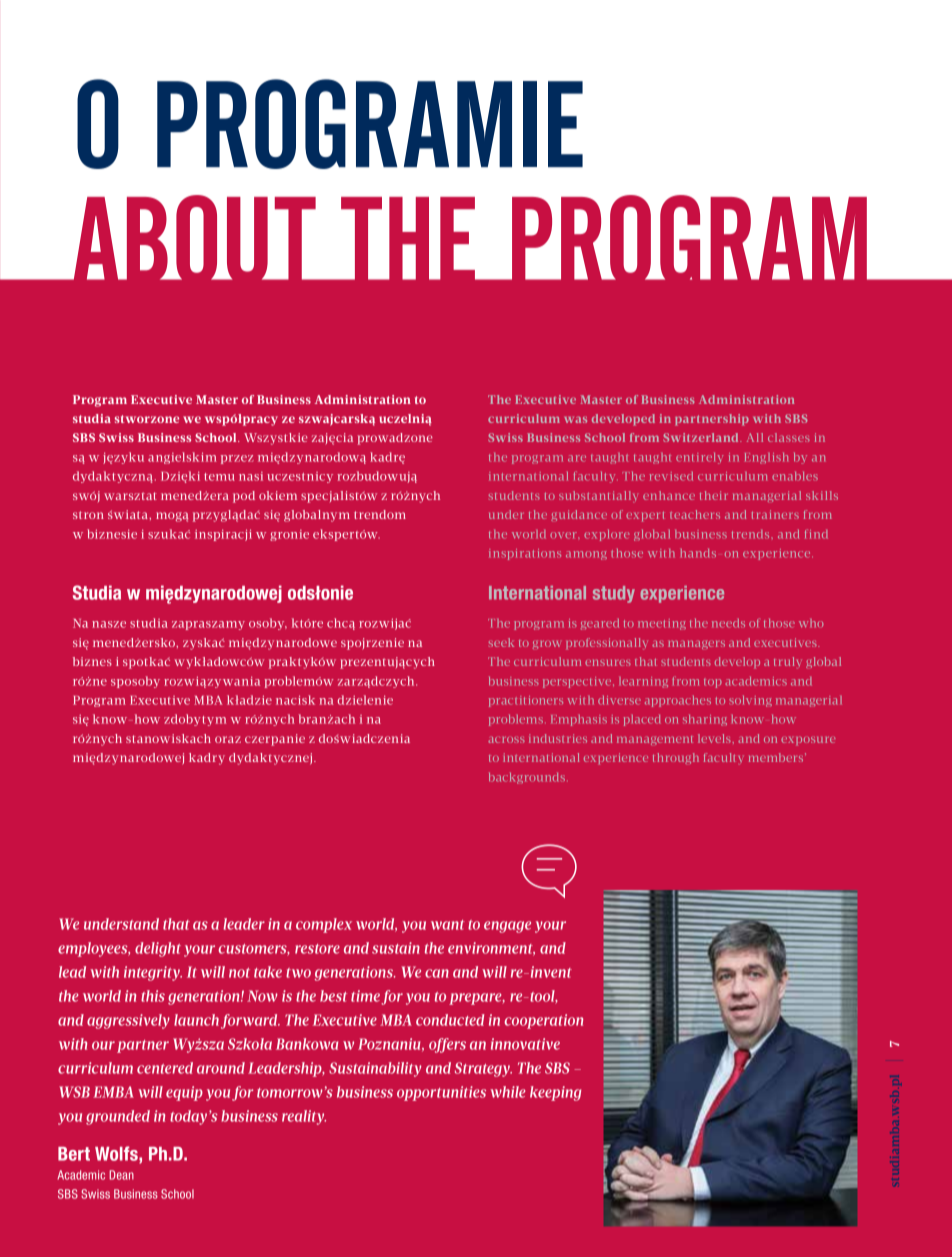 Image resolution: width=952 pixels, height=1257 pixels. What do you see at coordinates (575, 420) in the image?
I see `was` at bounding box center [575, 420].
